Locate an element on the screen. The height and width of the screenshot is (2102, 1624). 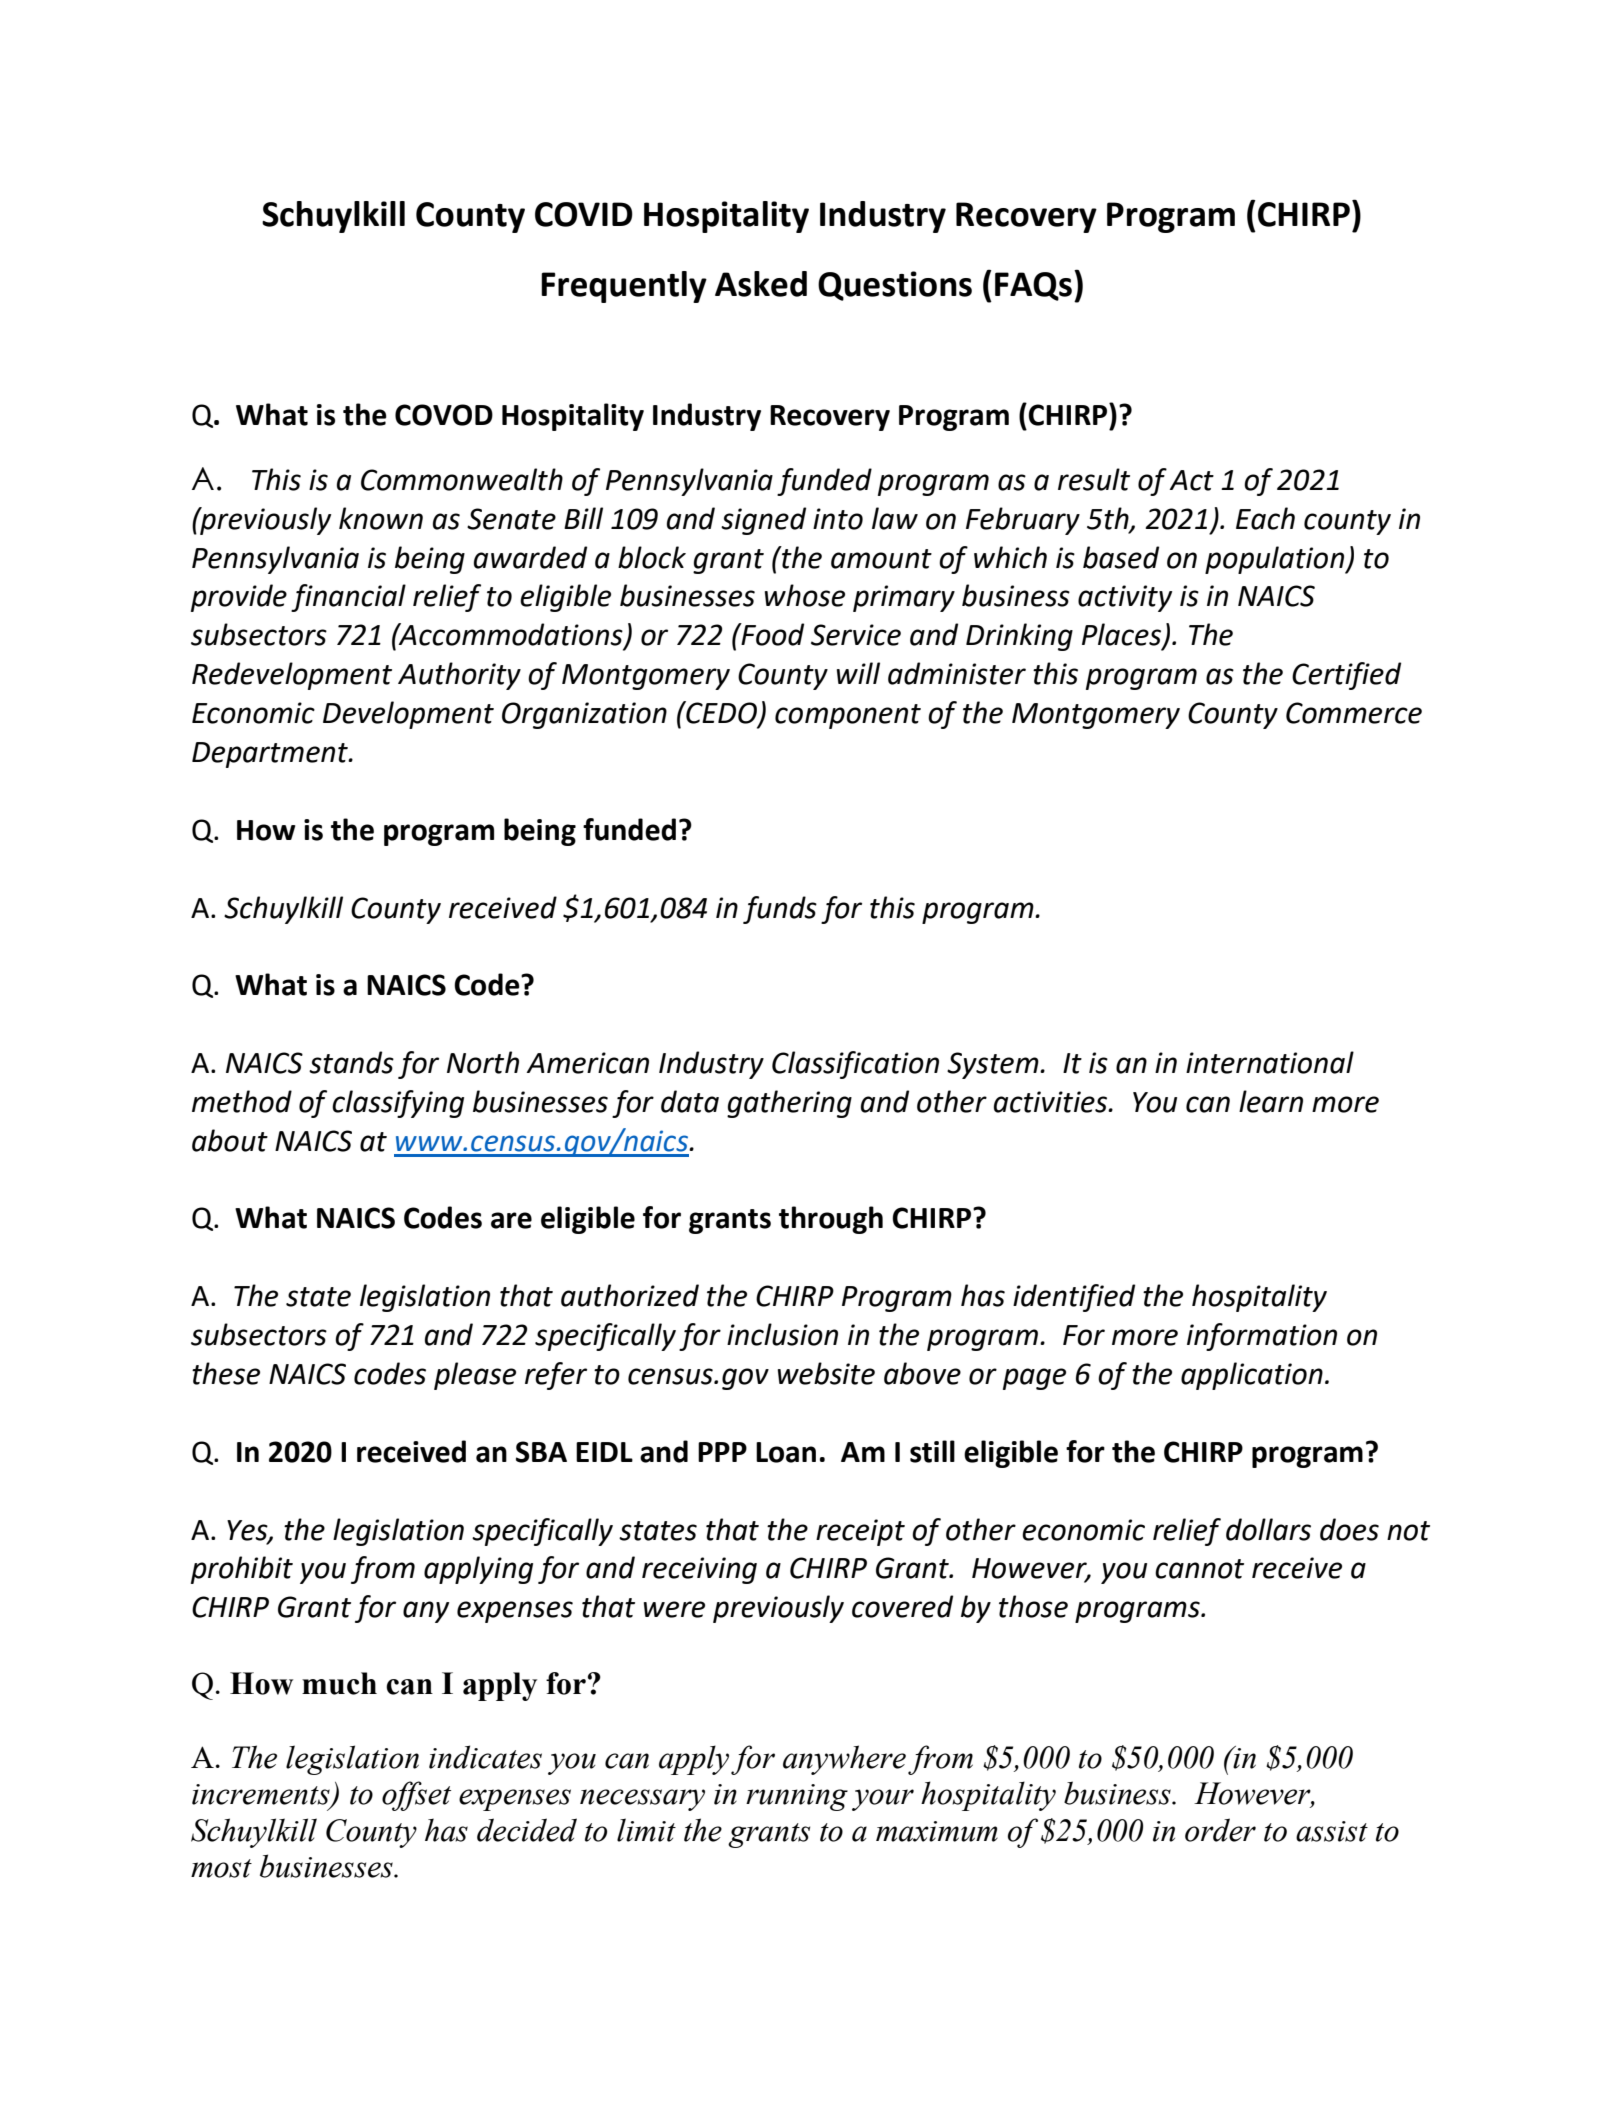
application is located at coordinates (1252, 1376).
